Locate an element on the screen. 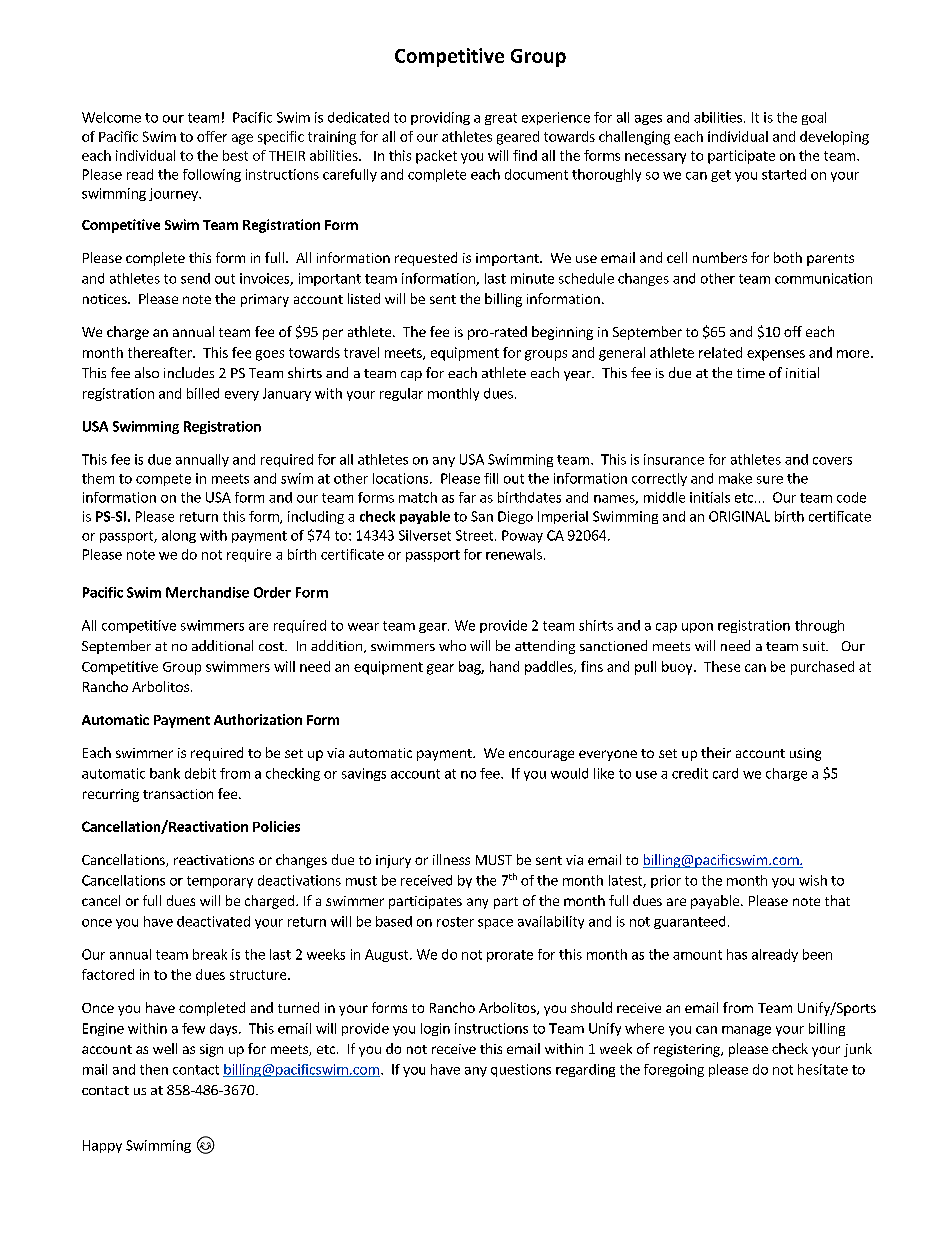 The height and width of the screenshot is (1233, 952). suit is located at coordinates (815, 646).
